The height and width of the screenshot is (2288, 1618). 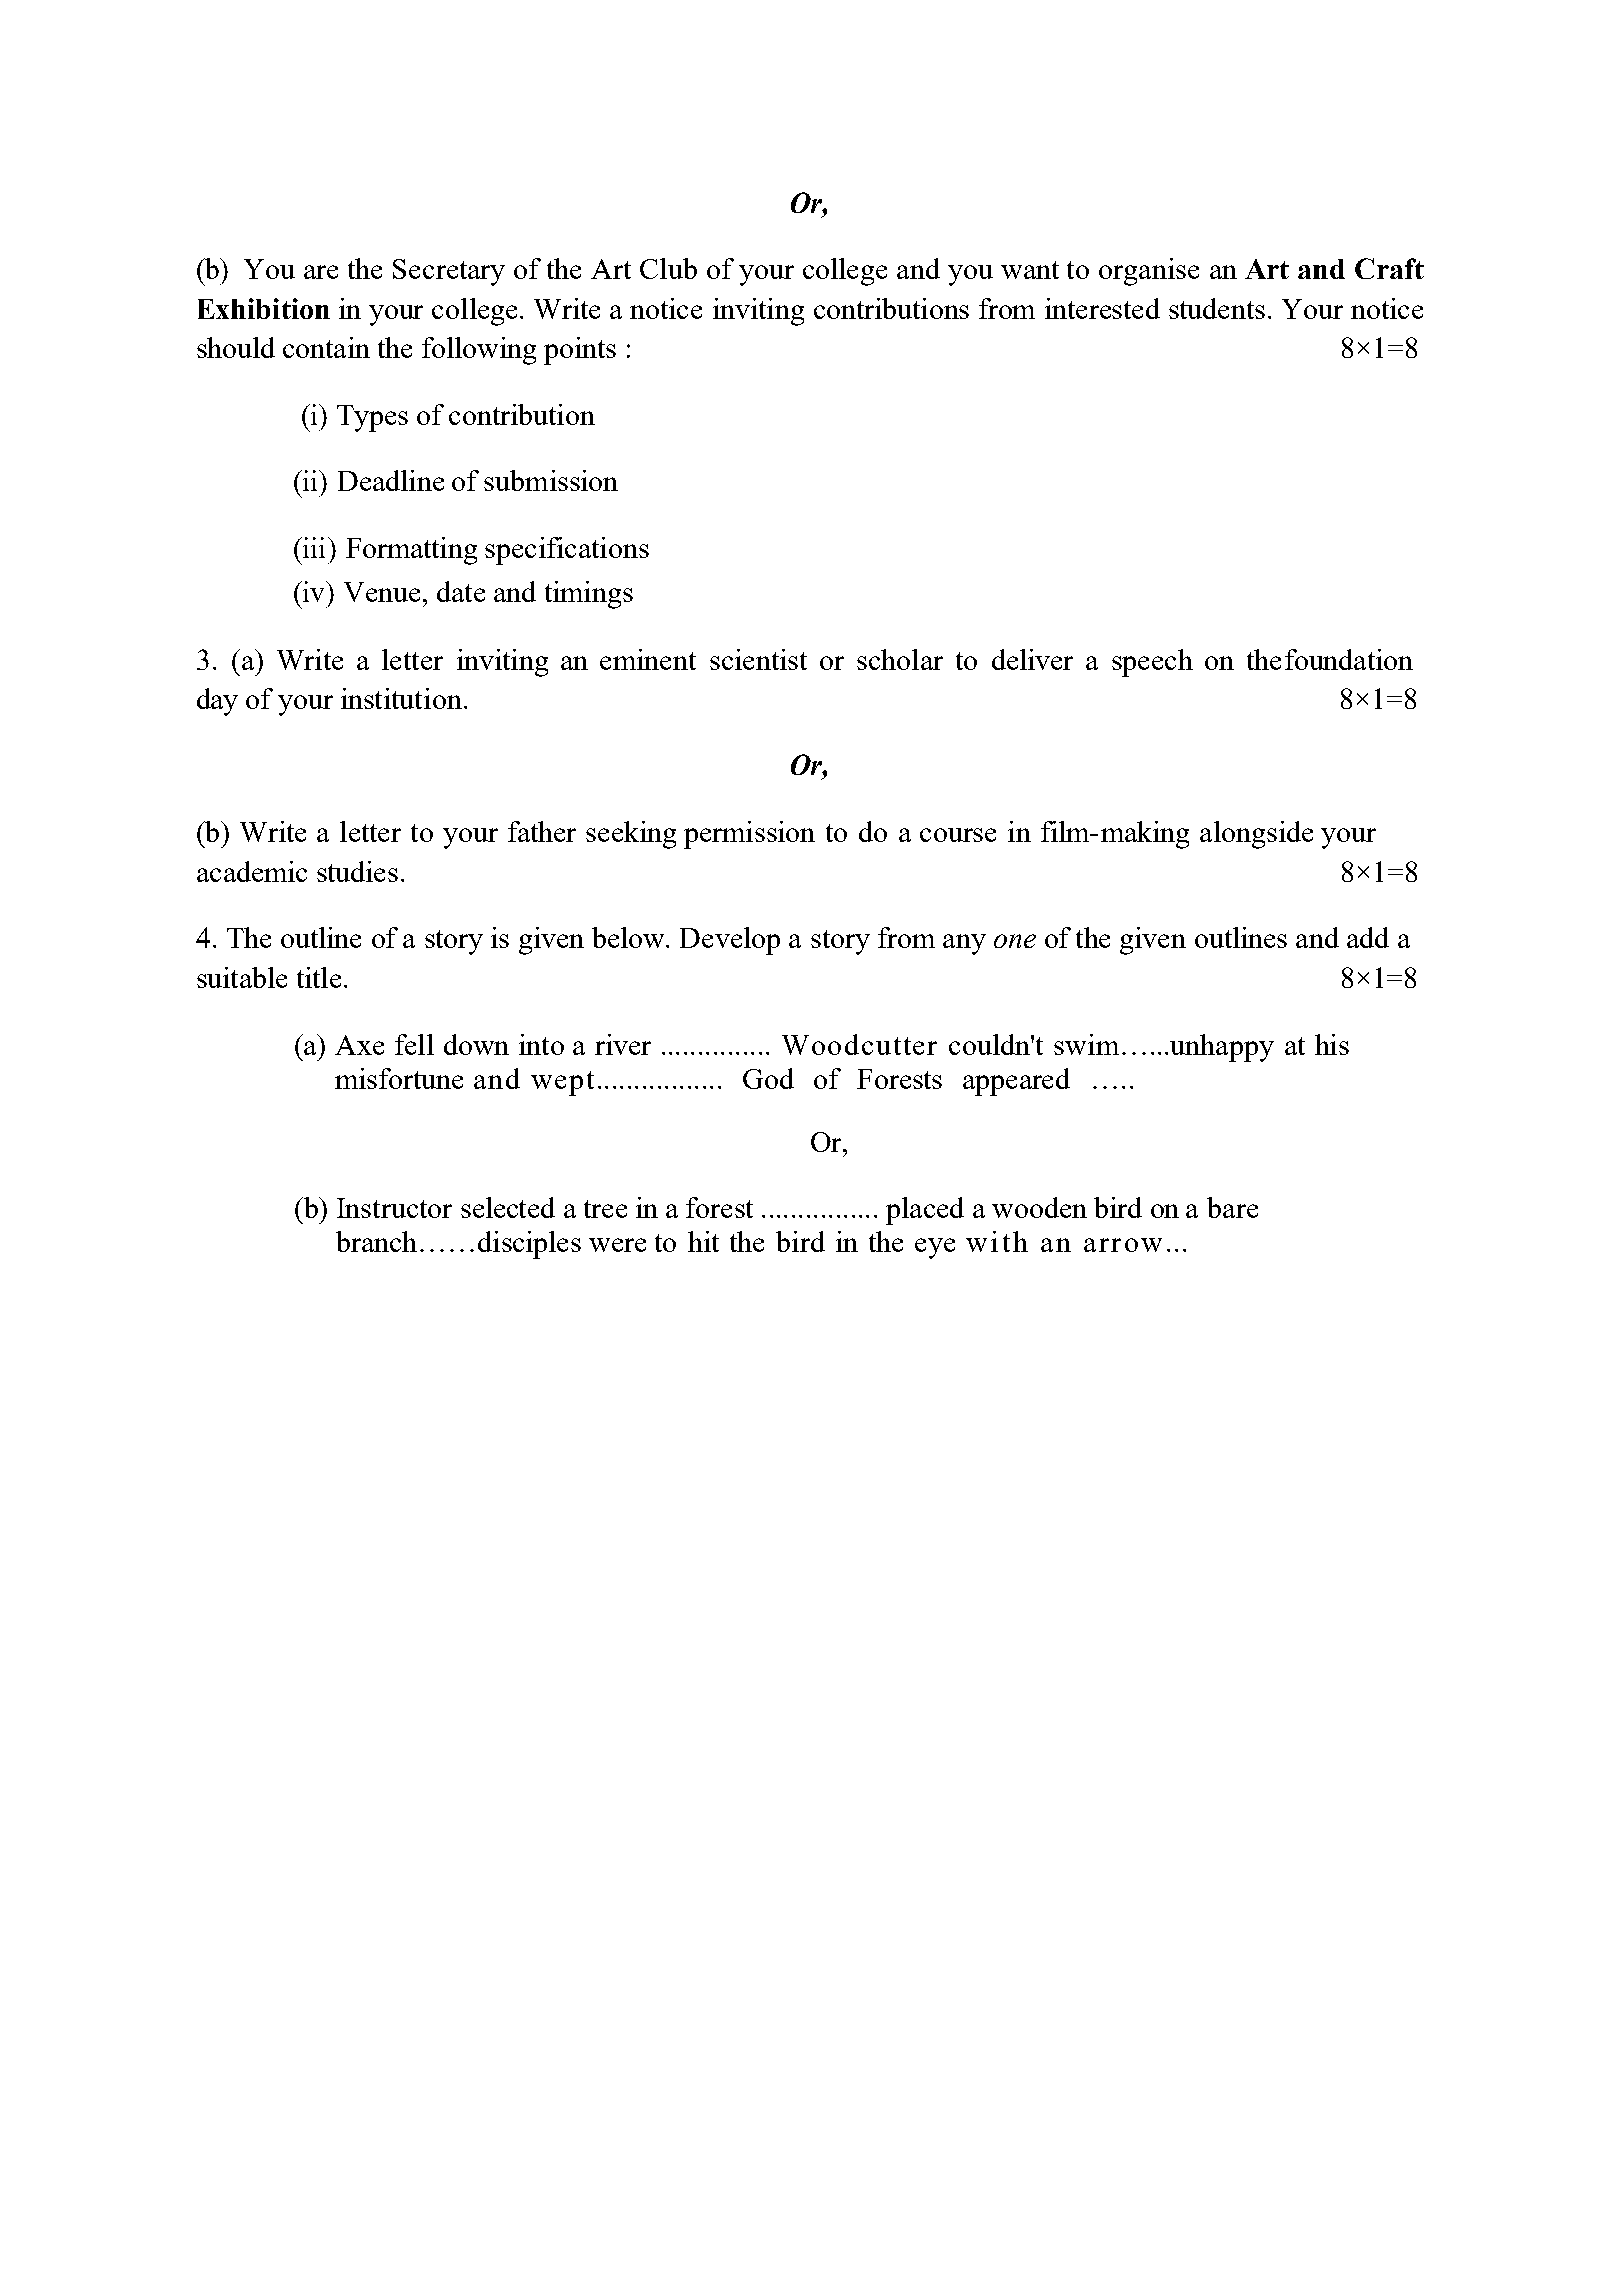 What do you see at coordinates (1217, 308) in the screenshot?
I see `students` at bounding box center [1217, 308].
